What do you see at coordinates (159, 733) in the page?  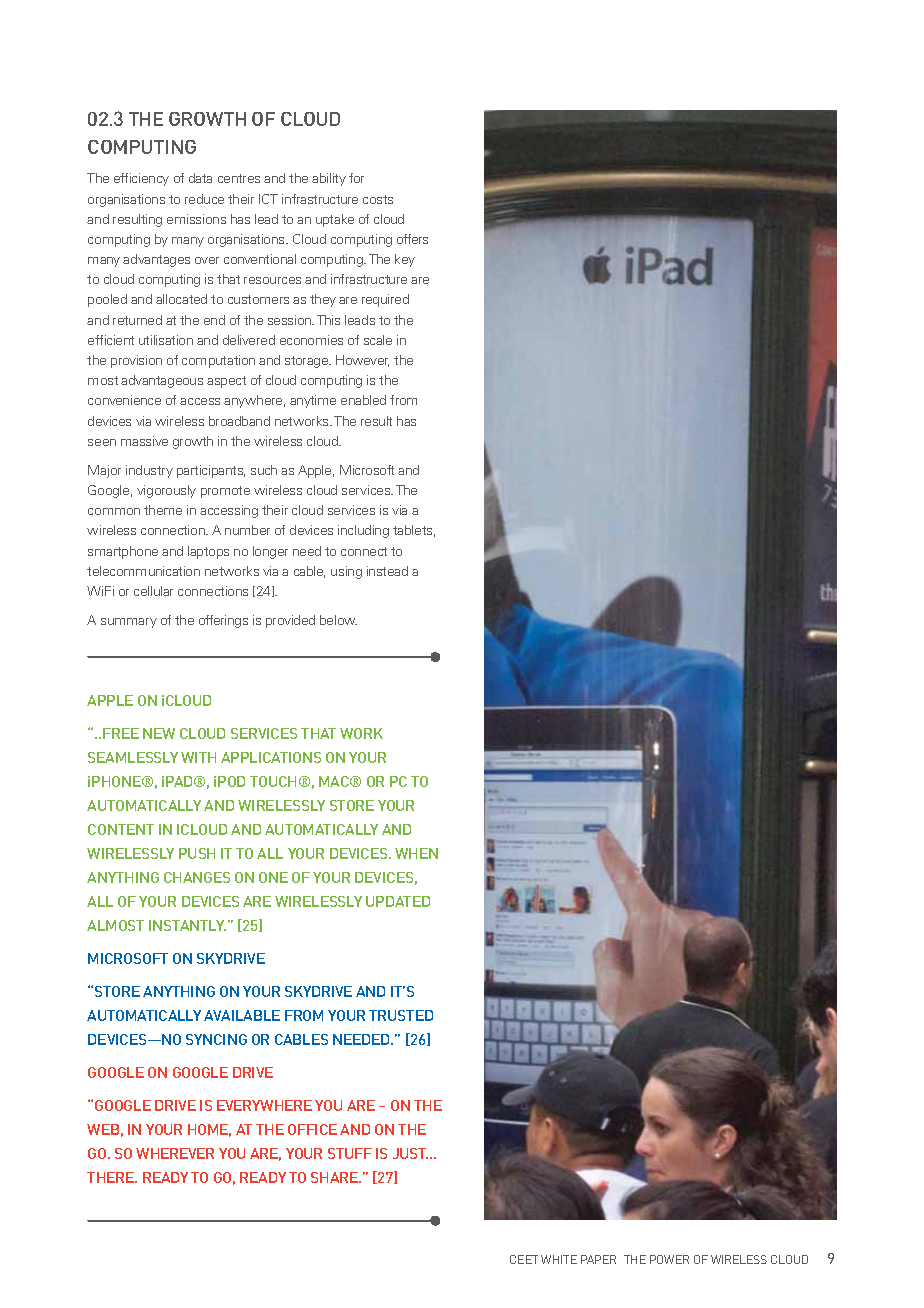 I see `NEW` at bounding box center [159, 733].
